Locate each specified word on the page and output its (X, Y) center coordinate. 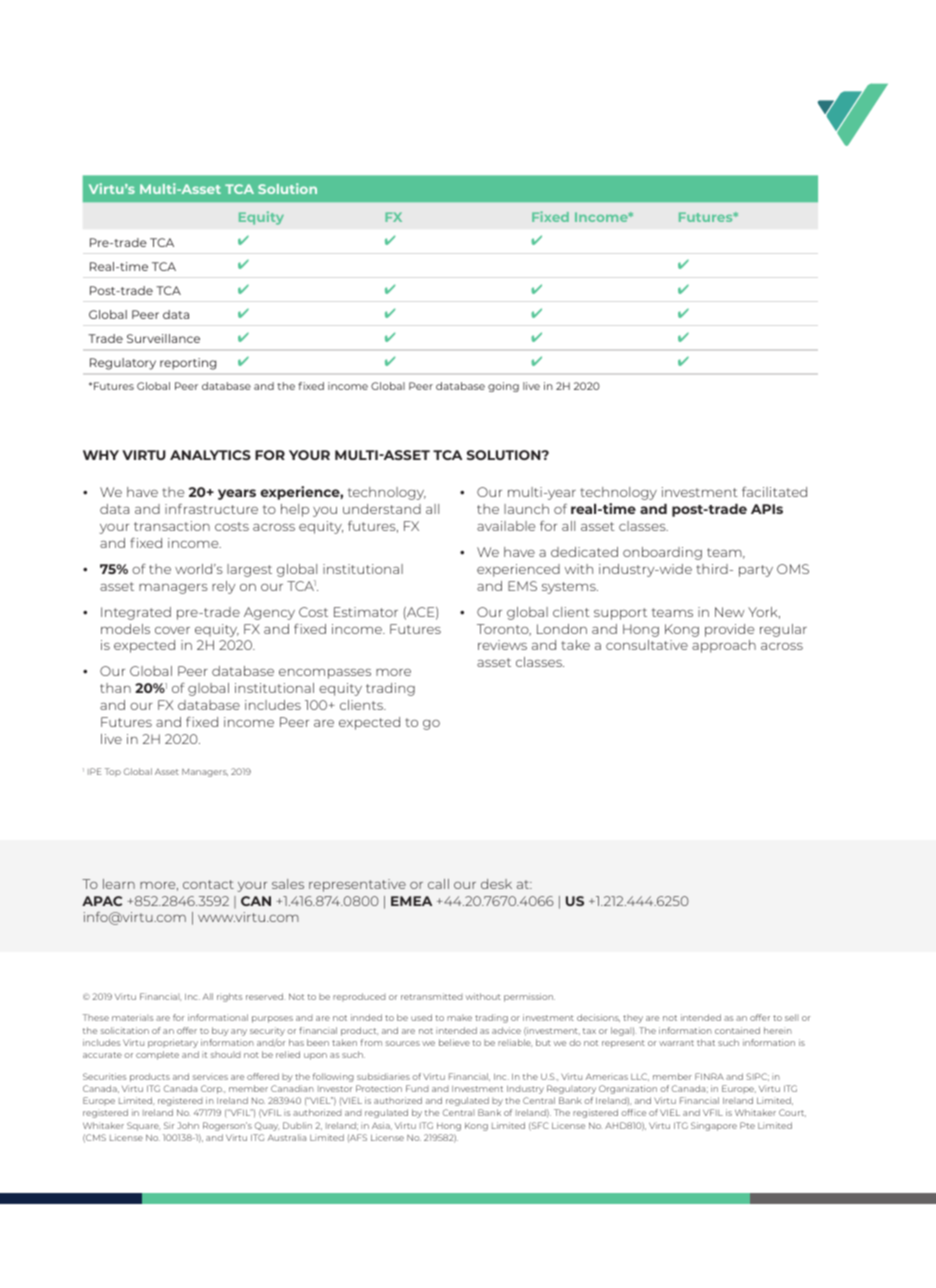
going (503, 387)
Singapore (714, 1126)
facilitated (774, 492)
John (188, 1125)
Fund (417, 1088)
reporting (188, 364)
